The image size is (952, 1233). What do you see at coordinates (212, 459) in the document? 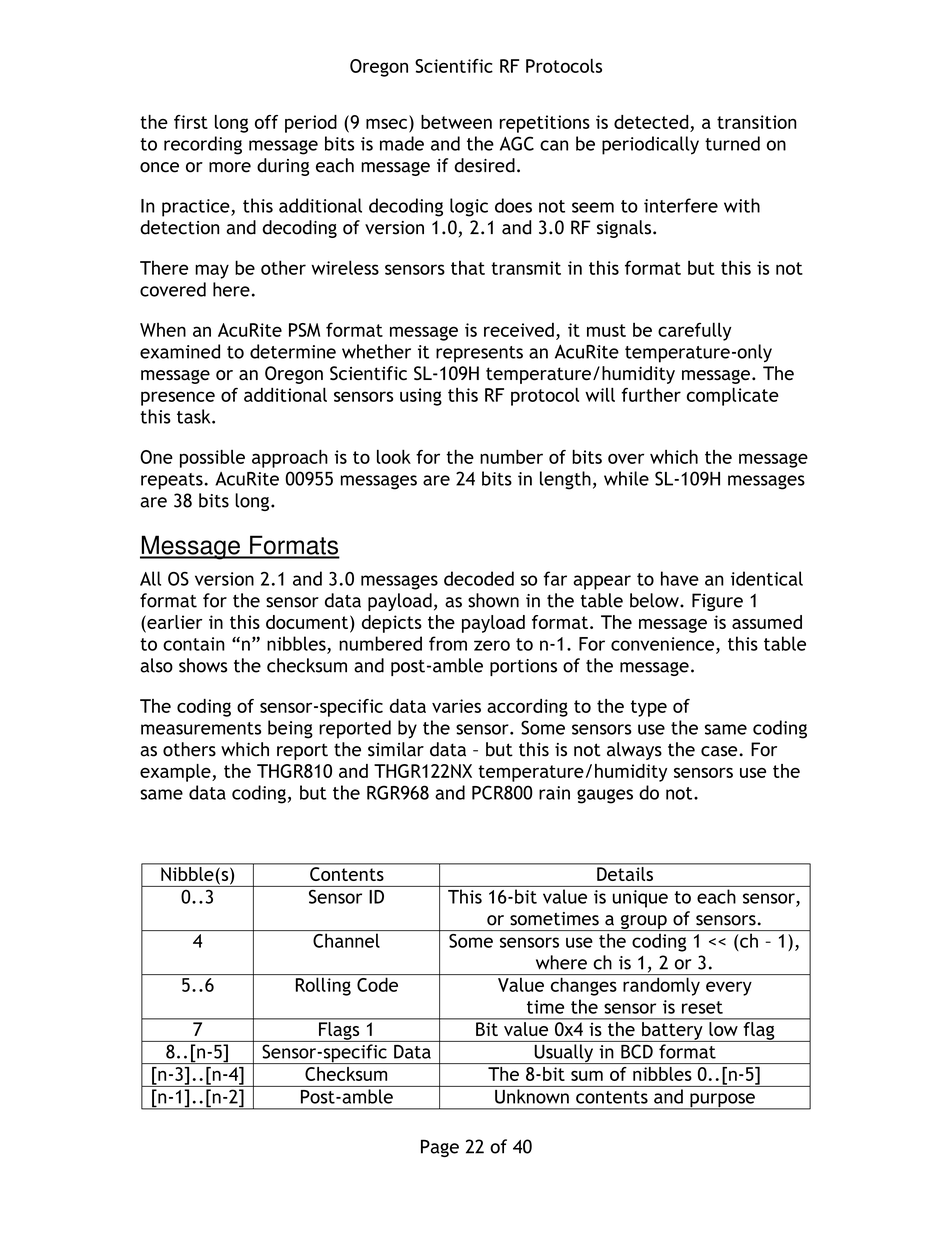
I see `possible` at bounding box center [212, 459].
